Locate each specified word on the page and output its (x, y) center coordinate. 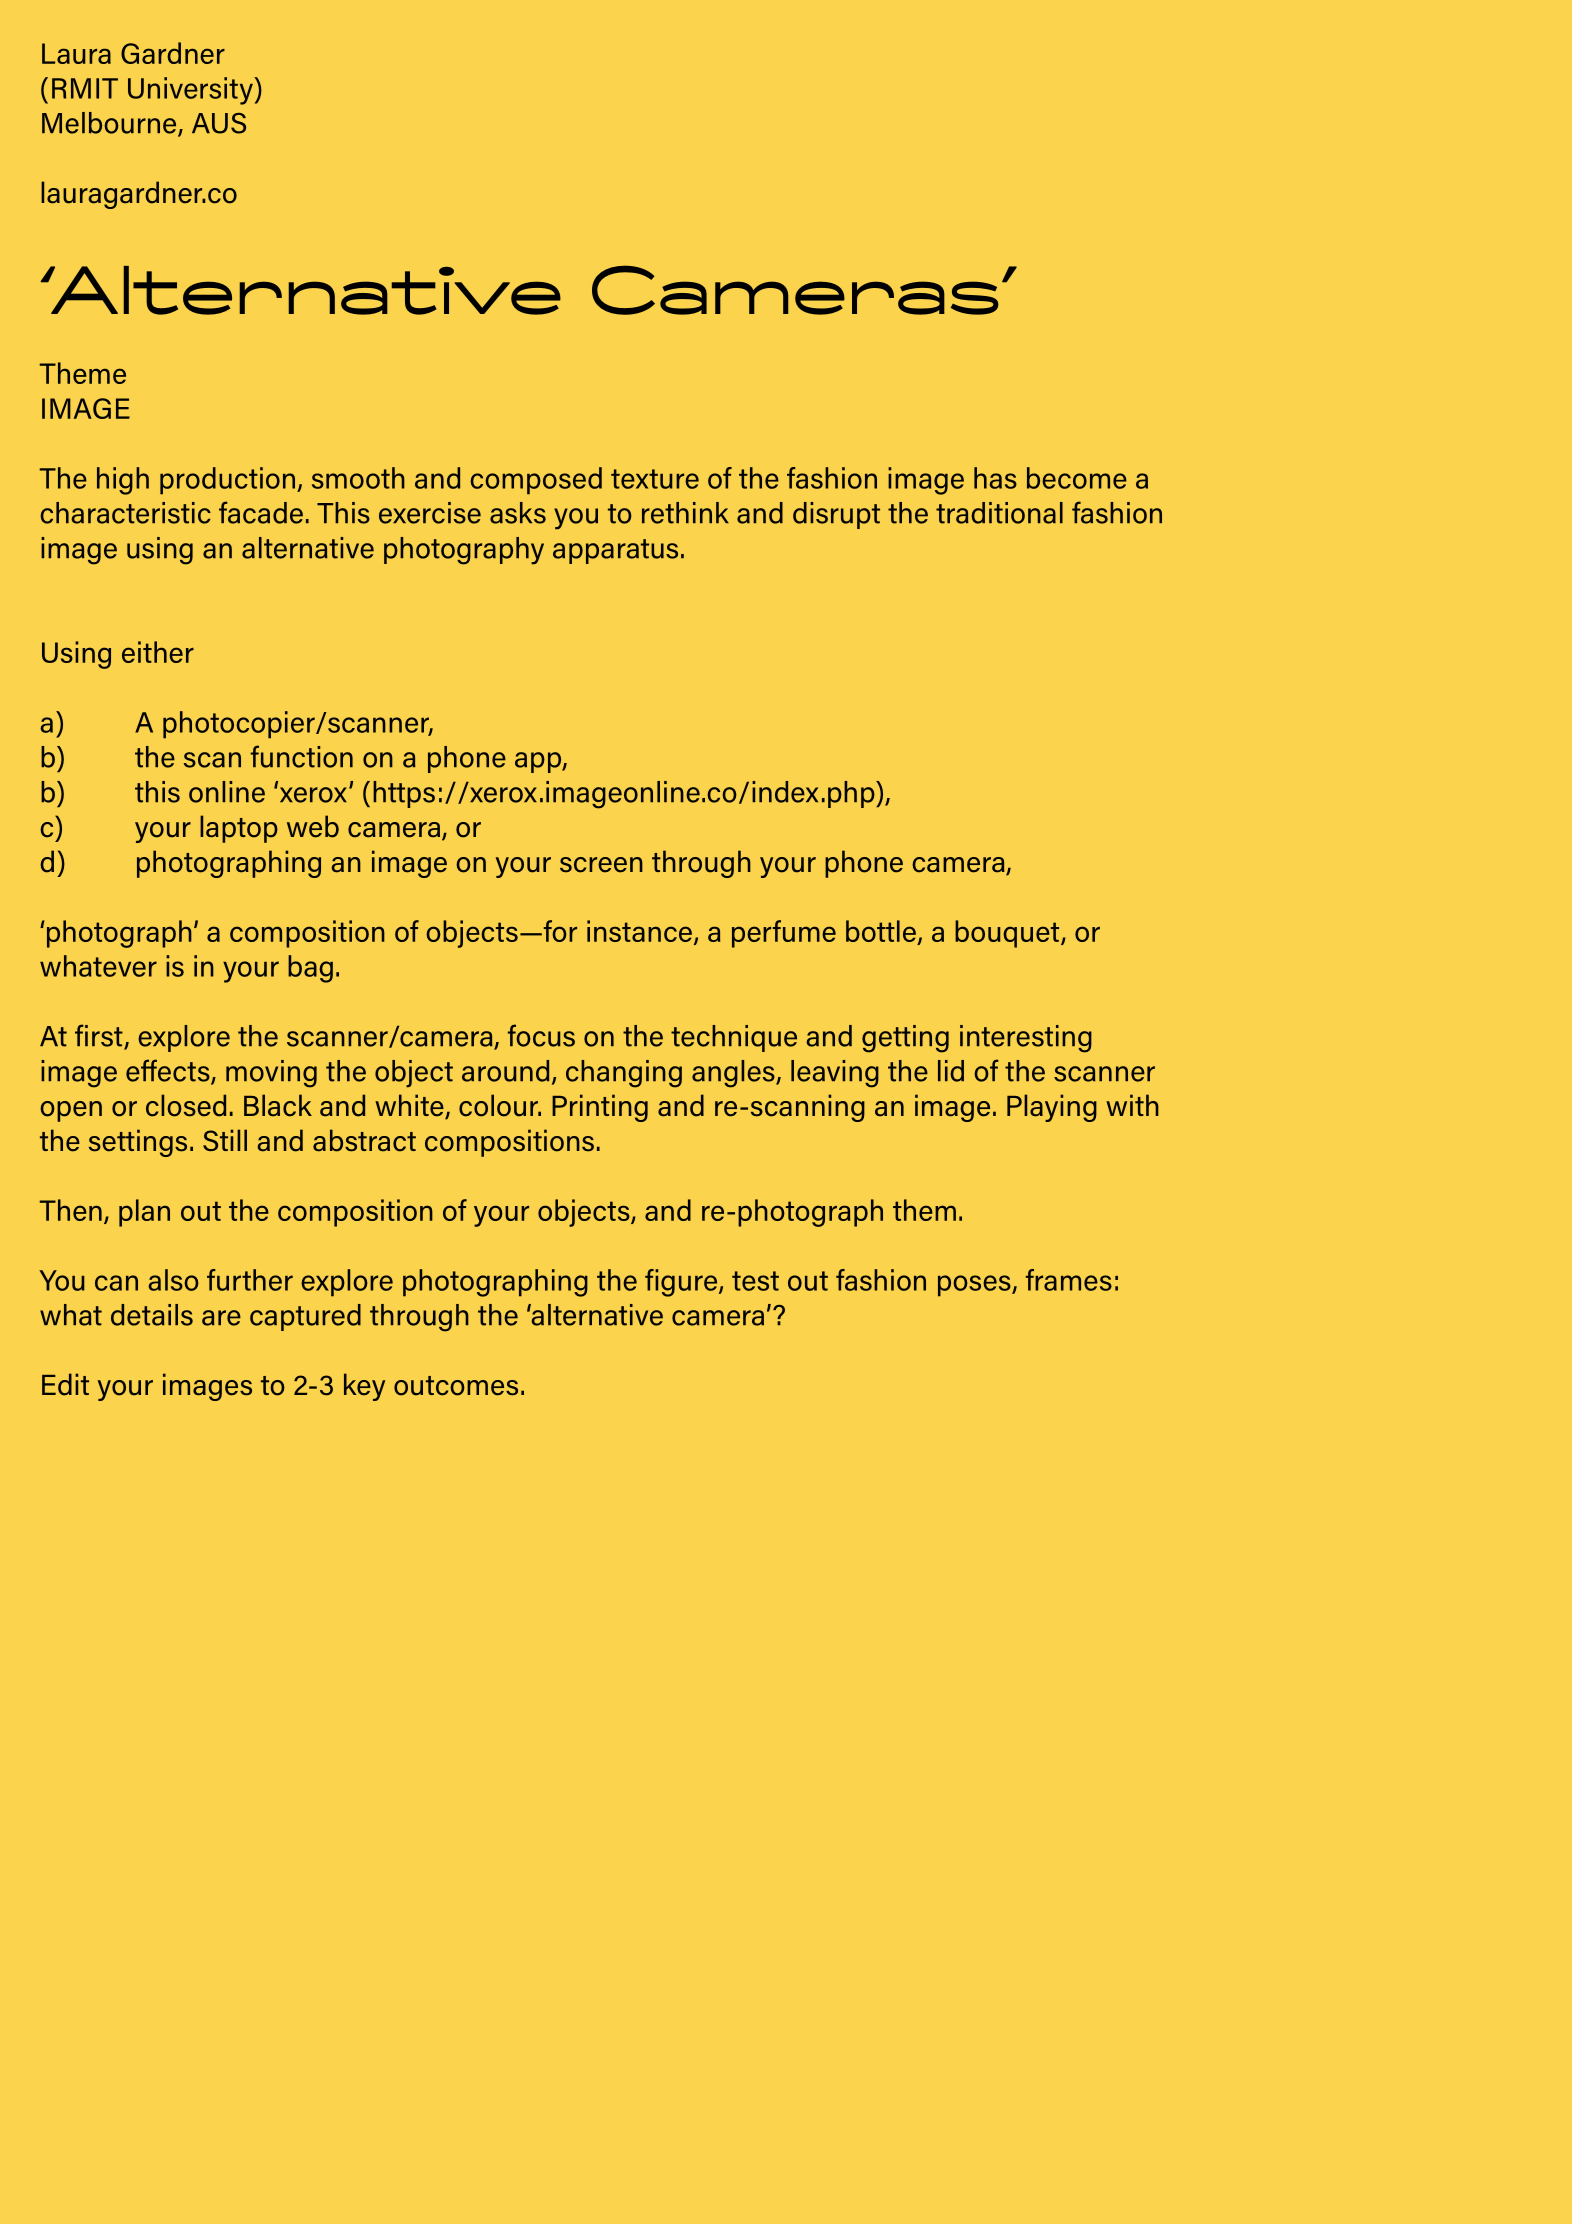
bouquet (1008, 934)
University (191, 91)
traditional (999, 513)
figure (682, 1283)
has (995, 478)
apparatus (615, 551)
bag (310, 969)
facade (261, 512)
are (221, 1318)
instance (639, 931)
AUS (219, 123)
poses (975, 1286)
